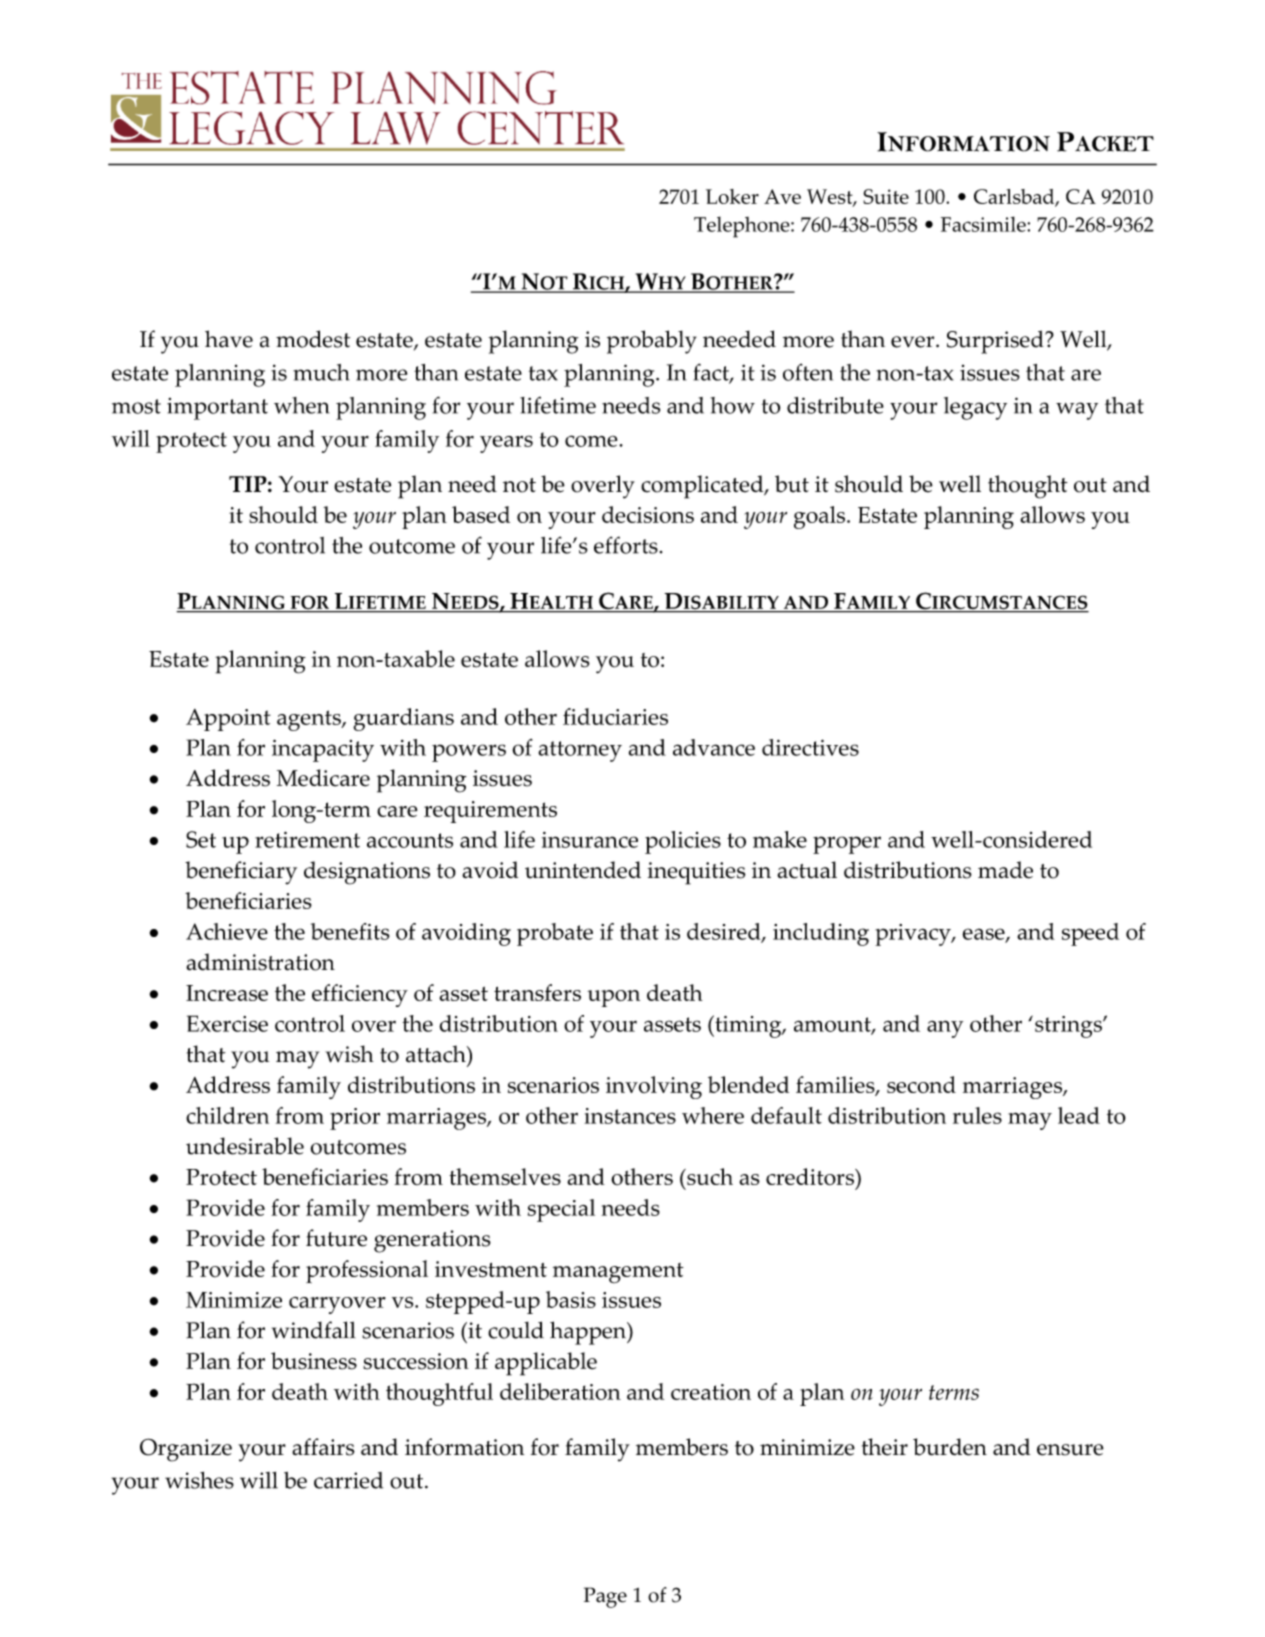  What do you see at coordinates (605, 1597) in the image?
I see `Page` at bounding box center [605, 1597].
